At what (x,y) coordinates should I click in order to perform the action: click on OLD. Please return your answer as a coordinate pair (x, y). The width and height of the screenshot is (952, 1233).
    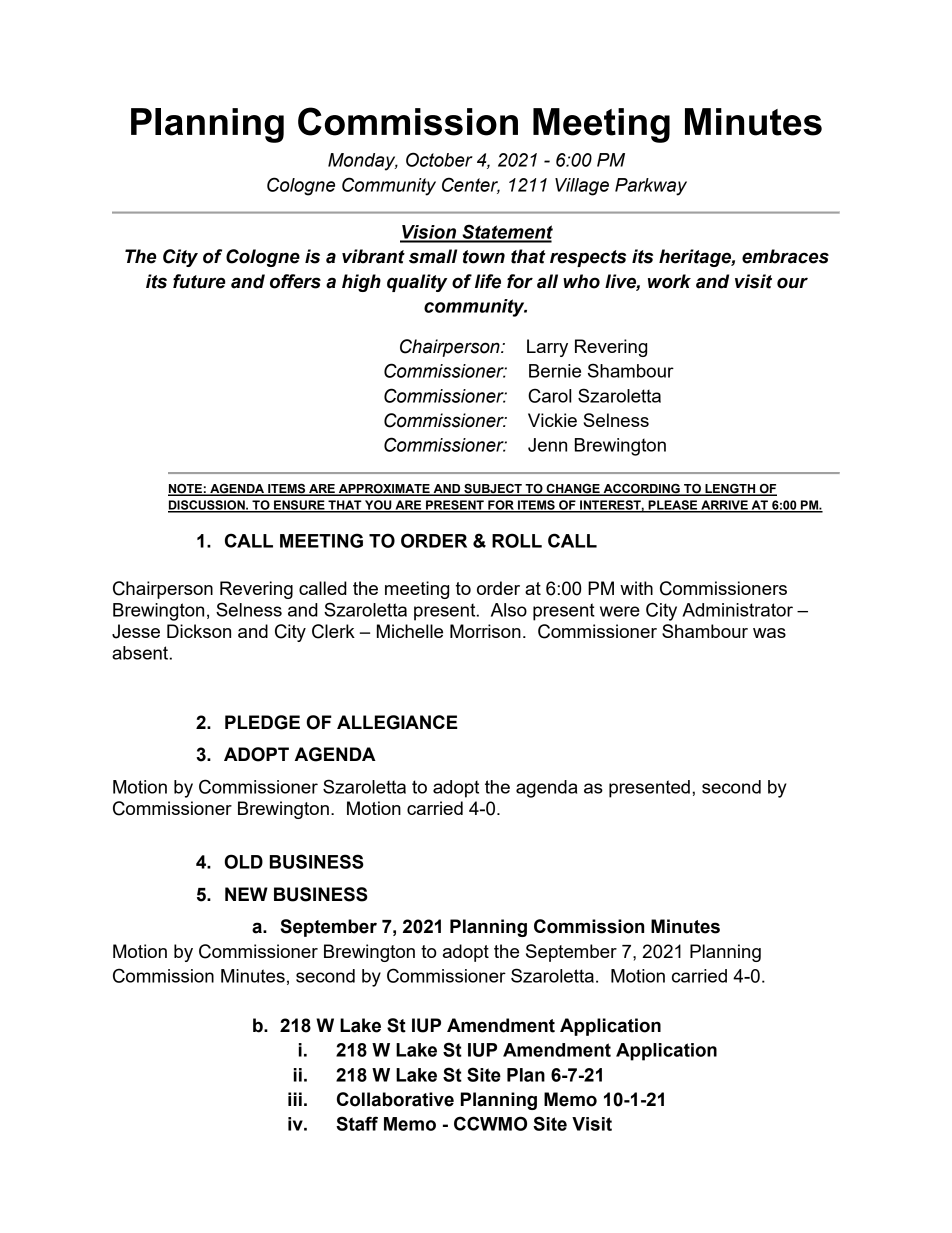
    Looking at the image, I should click on (243, 861).
